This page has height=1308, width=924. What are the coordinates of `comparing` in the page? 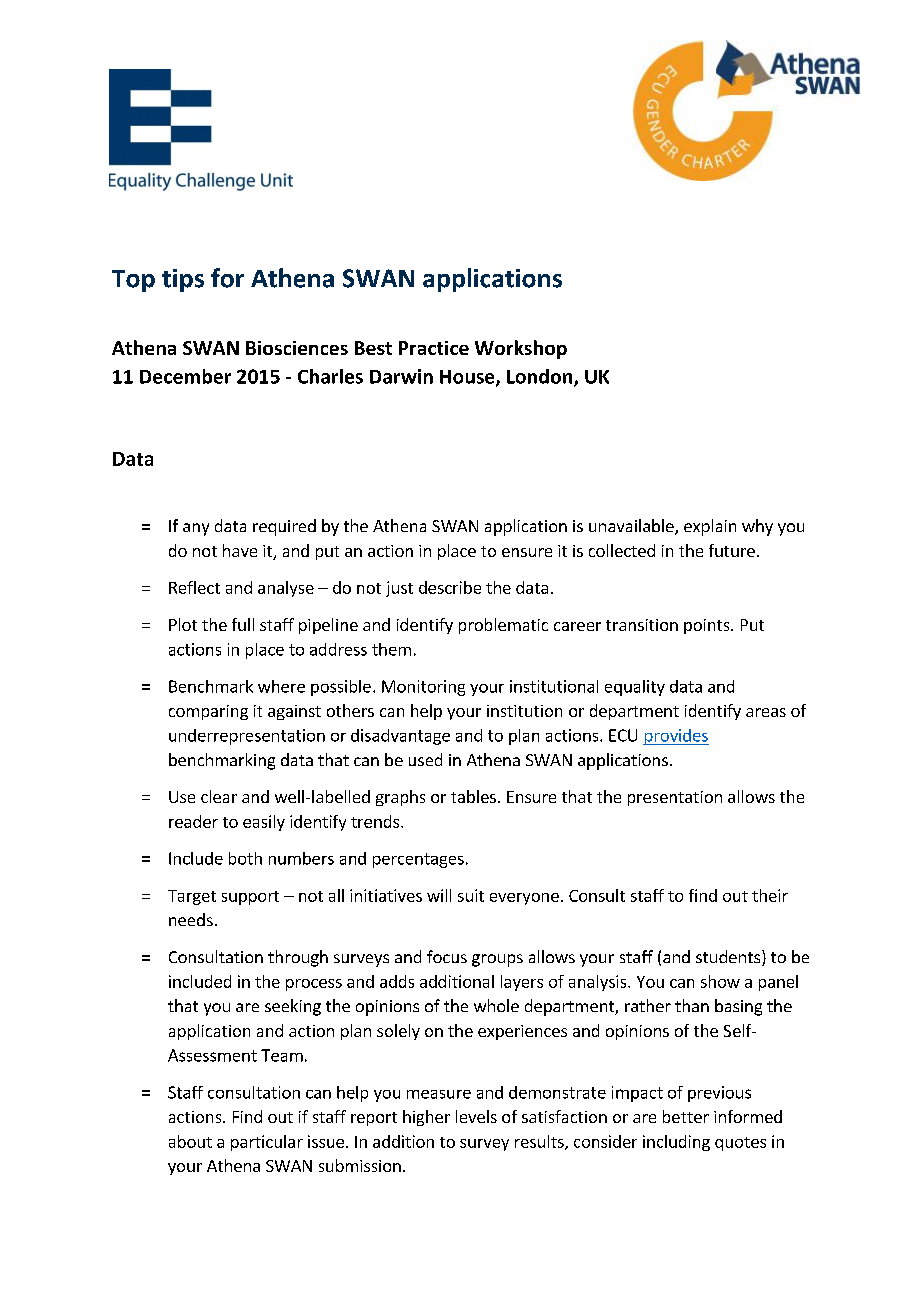 It's located at (208, 712).
